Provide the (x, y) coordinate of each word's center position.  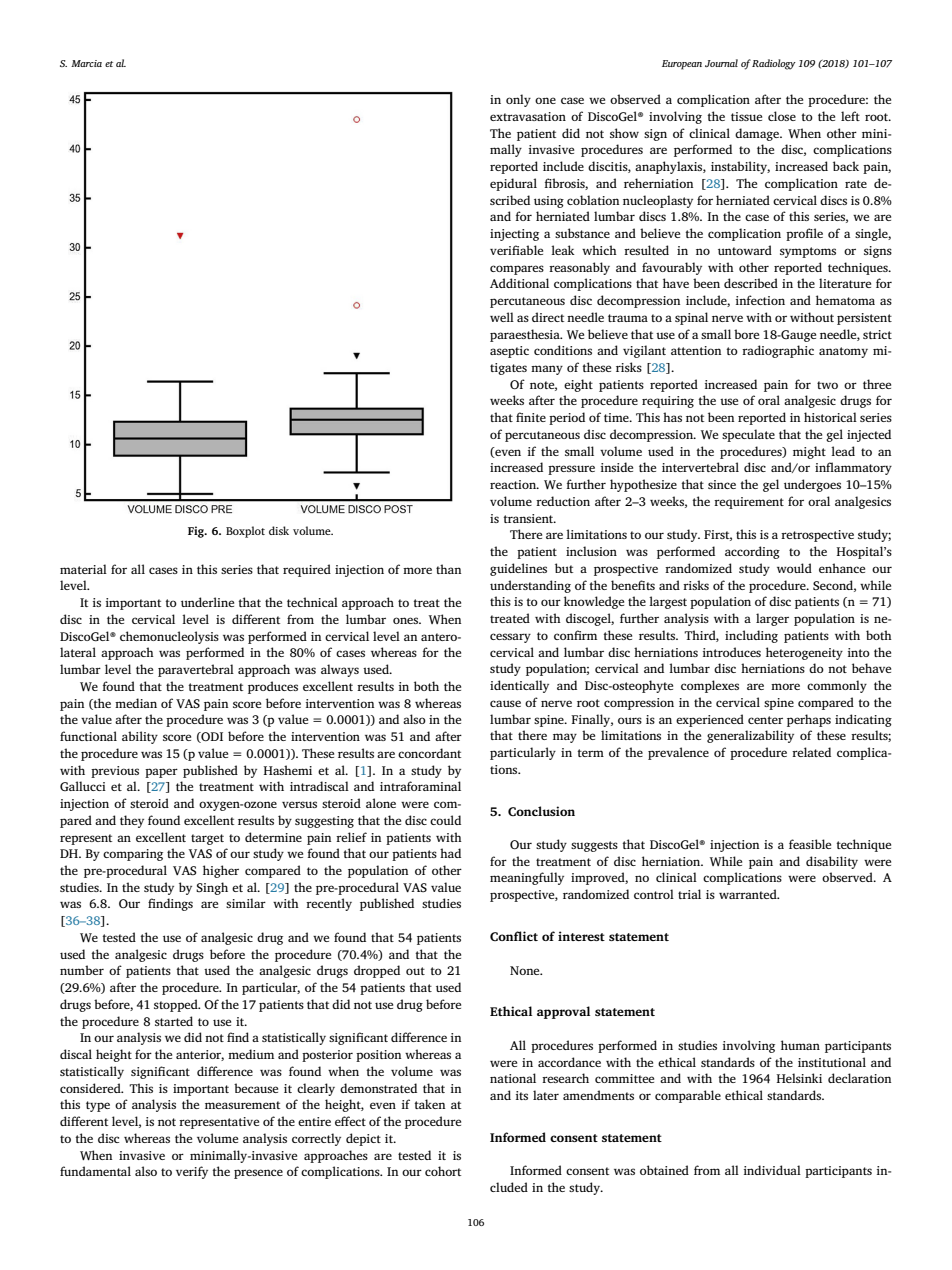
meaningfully (527, 878)
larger (772, 619)
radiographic (778, 351)
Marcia (86, 63)
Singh (212, 888)
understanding (530, 586)
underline (207, 602)
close (782, 116)
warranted (749, 894)
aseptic (509, 352)
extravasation (528, 116)
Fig (197, 532)
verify (192, 1172)
